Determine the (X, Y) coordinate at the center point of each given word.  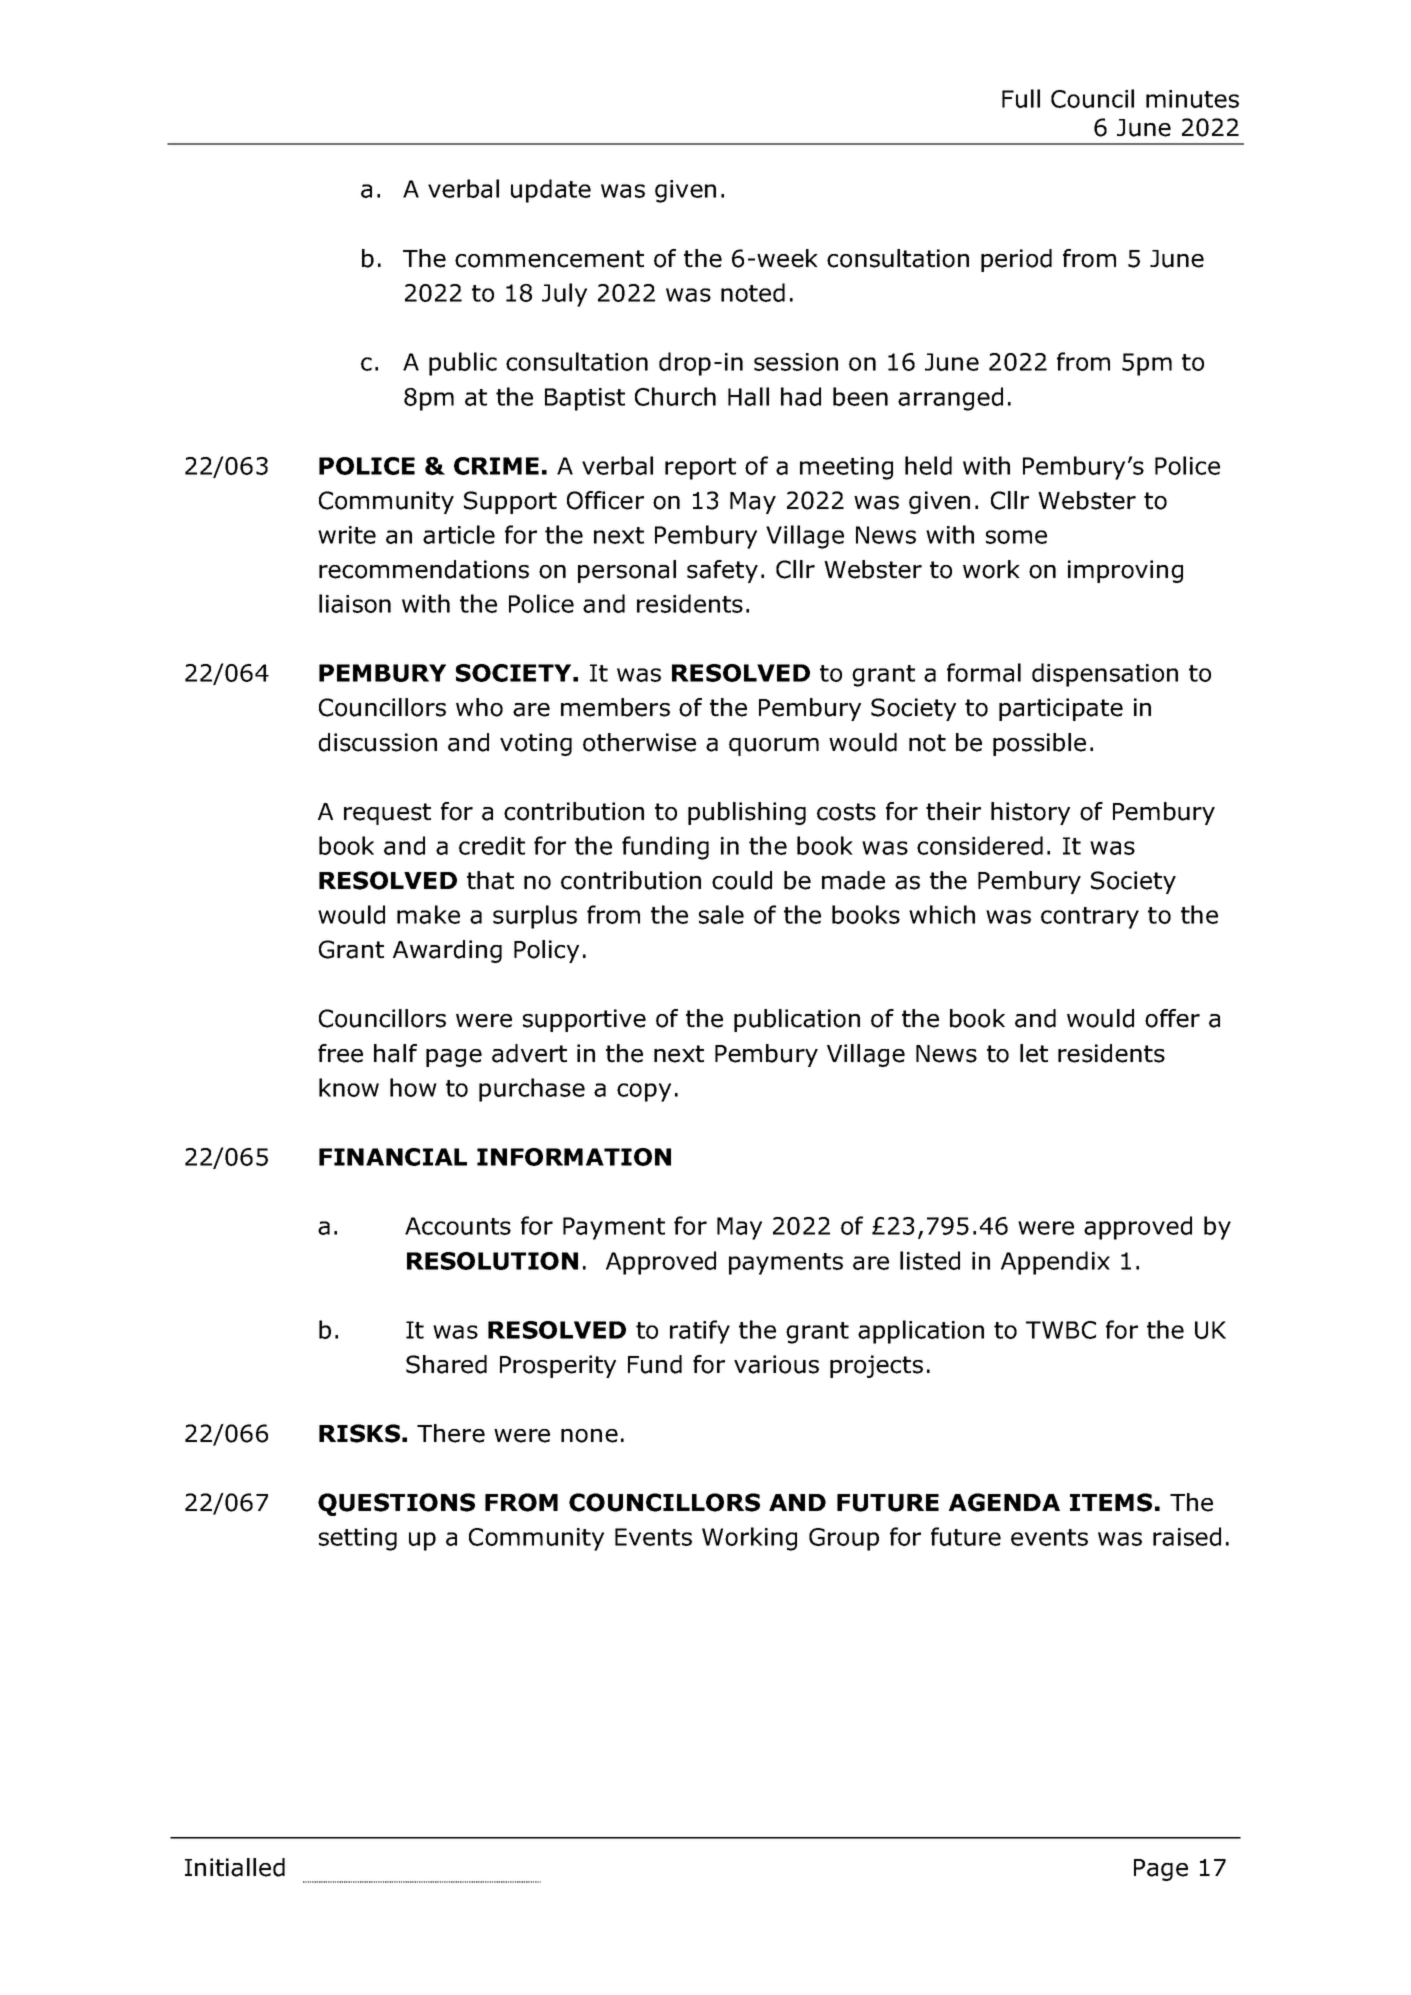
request (387, 814)
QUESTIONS (396, 1504)
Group (844, 1539)
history (1030, 813)
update (551, 191)
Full (1021, 98)
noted (753, 292)
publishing (747, 813)
